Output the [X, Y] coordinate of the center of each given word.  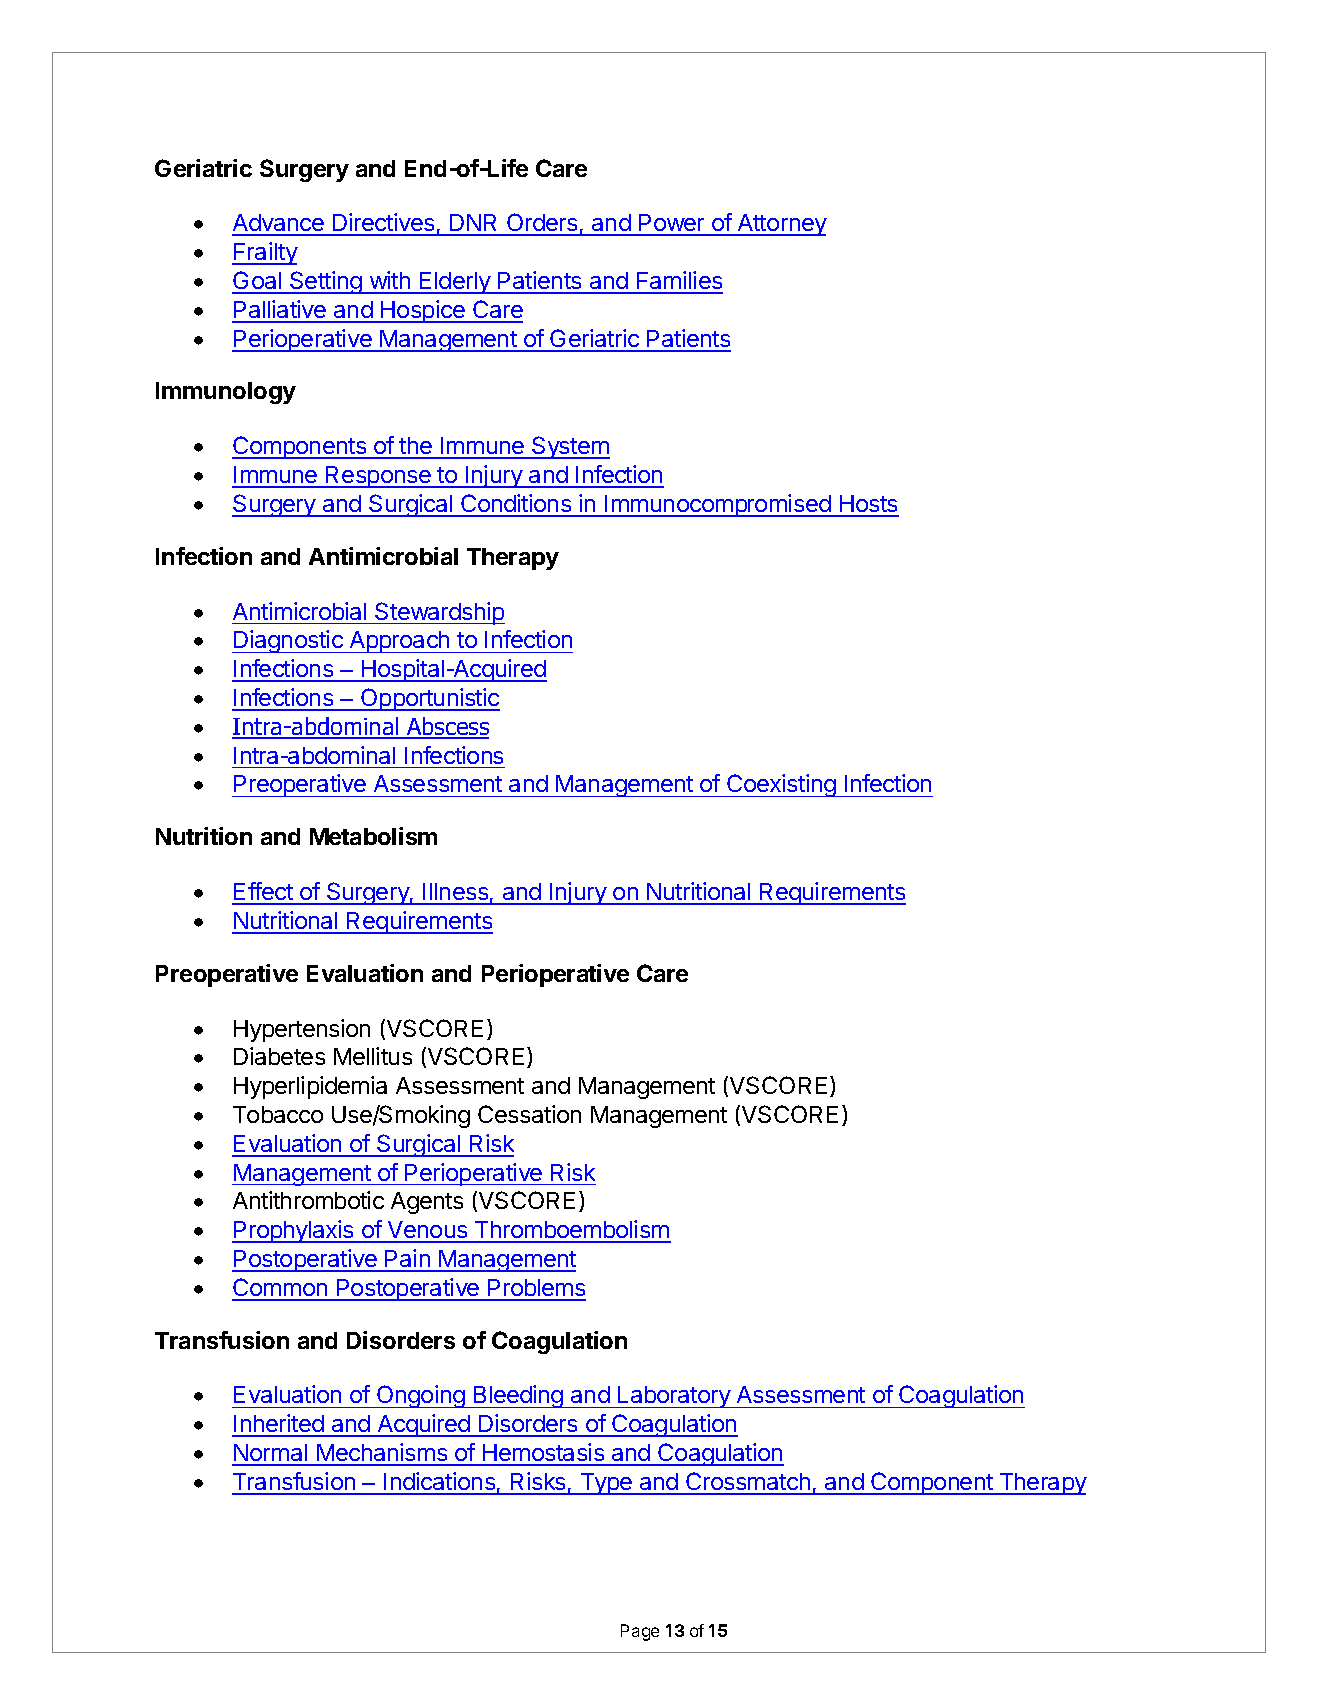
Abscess [447, 727]
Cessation [529, 1114]
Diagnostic [288, 641]
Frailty [265, 253]
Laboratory [674, 1397]
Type [606, 1484]
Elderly [455, 283]
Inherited [279, 1425]
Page [640, 1632]
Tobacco [278, 1114]
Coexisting [781, 785]
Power [672, 224]
